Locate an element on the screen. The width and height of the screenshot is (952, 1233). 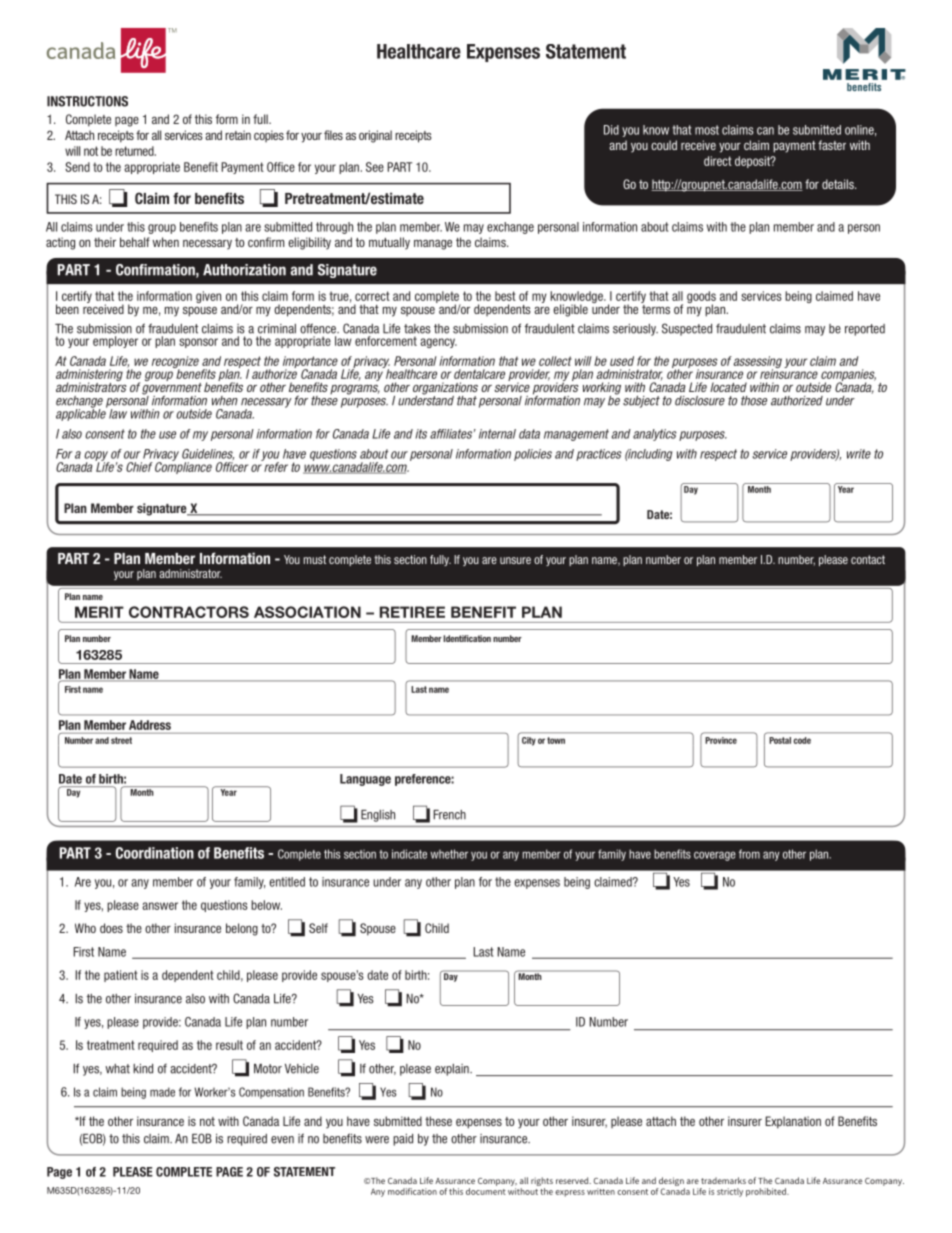
paid is located at coordinates (403, 1140).
